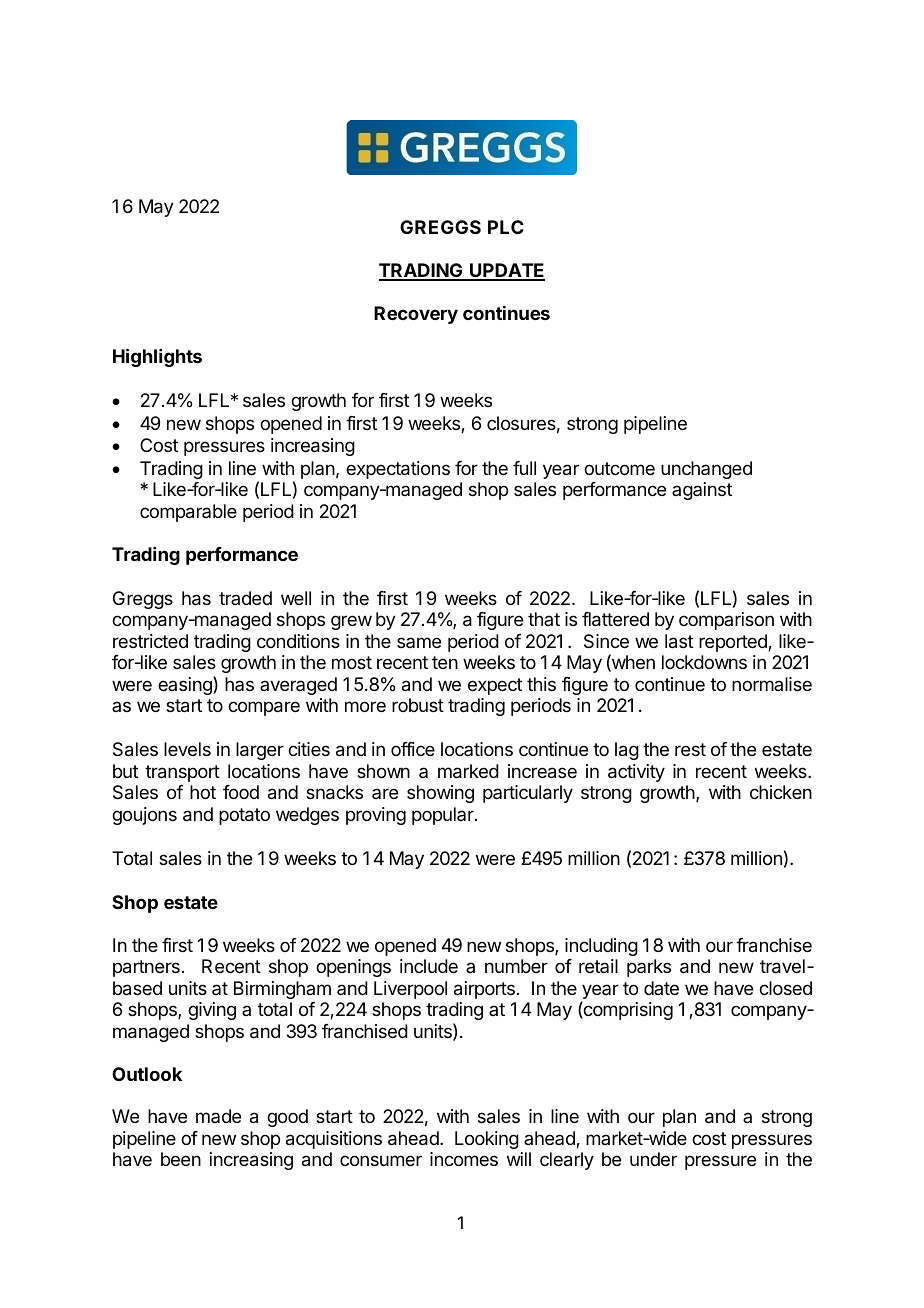 This document has height=1308, width=924. What do you see at coordinates (416, 315) in the document?
I see `Recovery` at bounding box center [416, 315].
